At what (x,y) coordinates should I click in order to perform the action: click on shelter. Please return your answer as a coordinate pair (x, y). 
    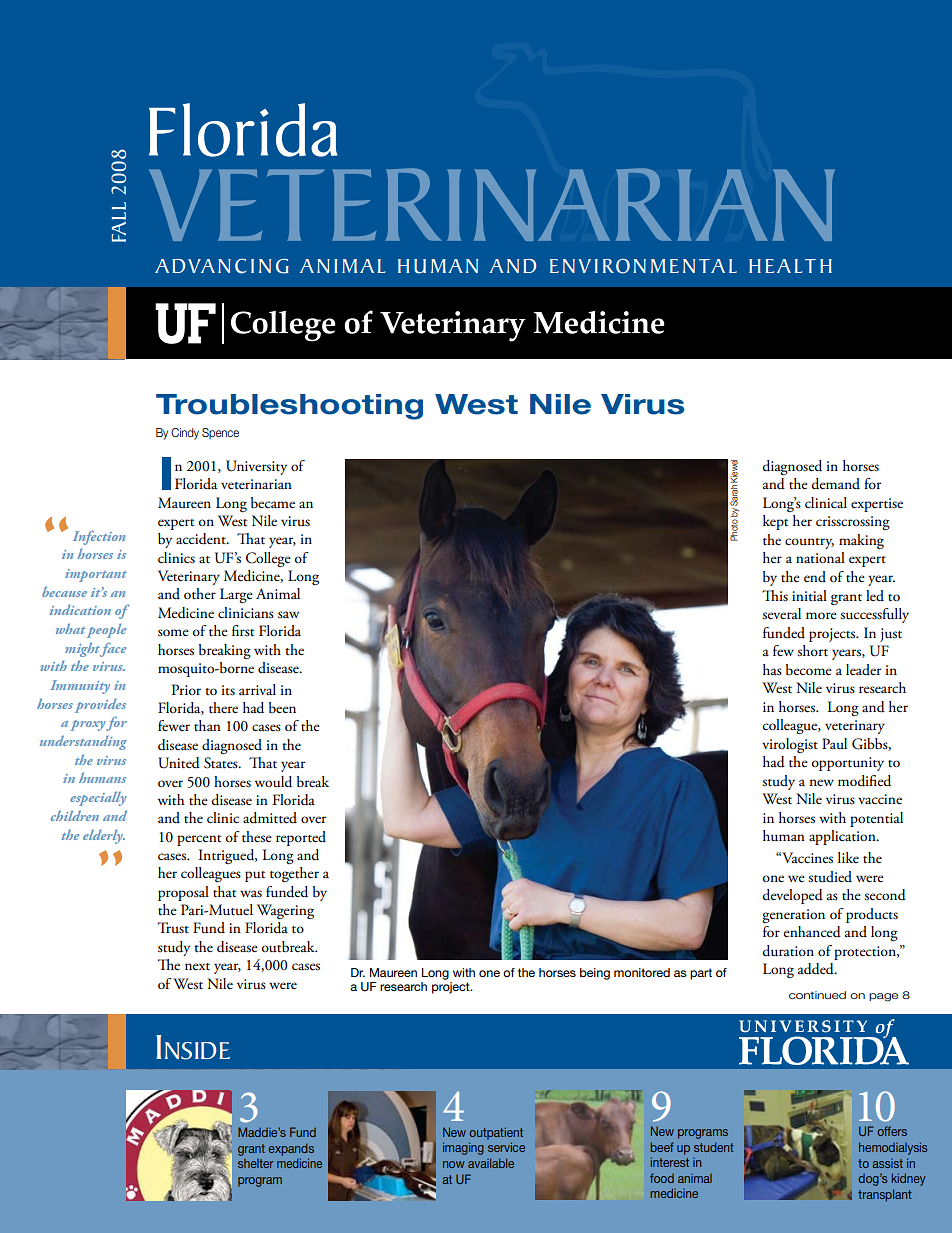
    Looking at the image, I should click on (255, 1163).
